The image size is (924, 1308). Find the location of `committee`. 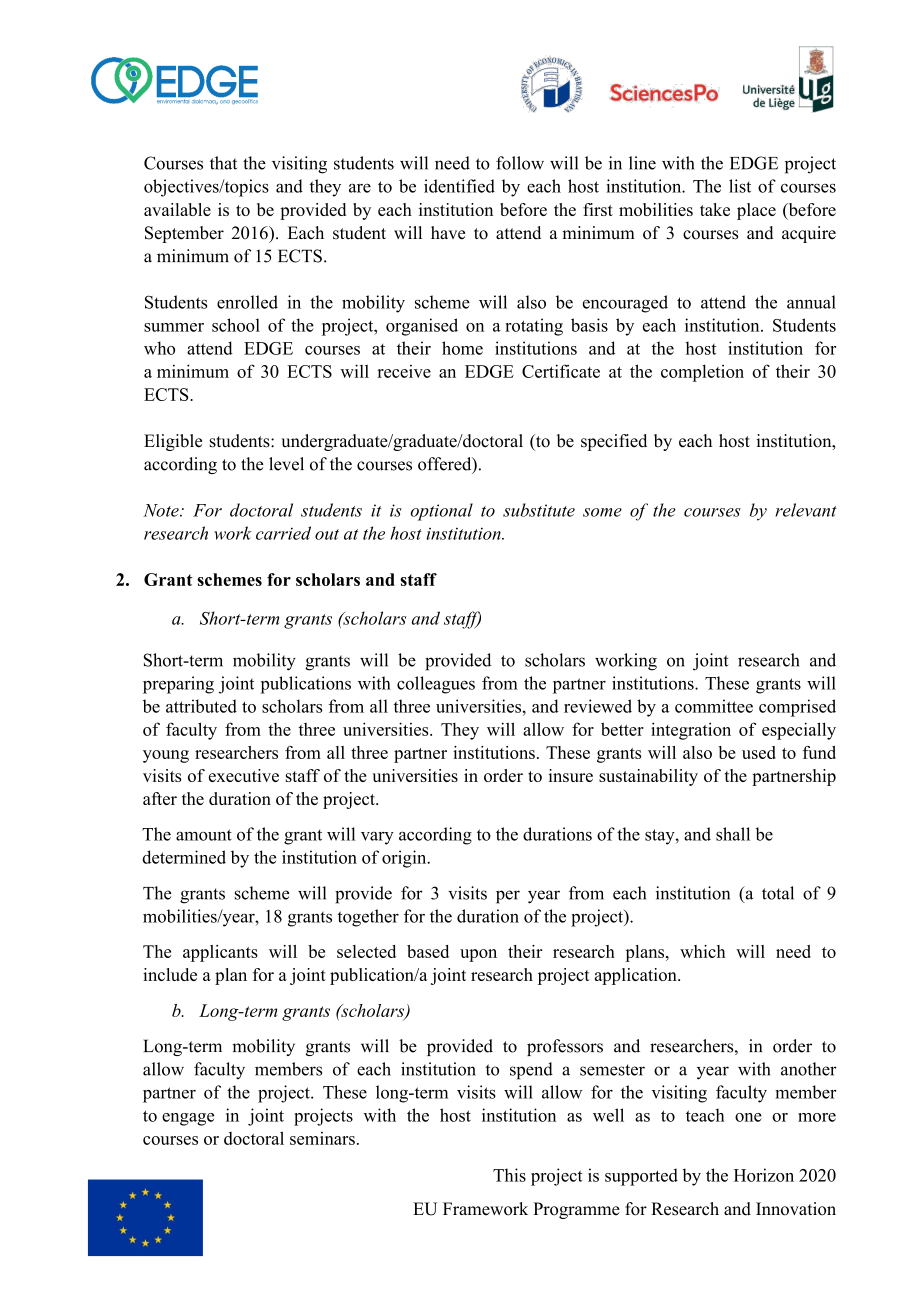

committee is located at coordinates (714, 706).
